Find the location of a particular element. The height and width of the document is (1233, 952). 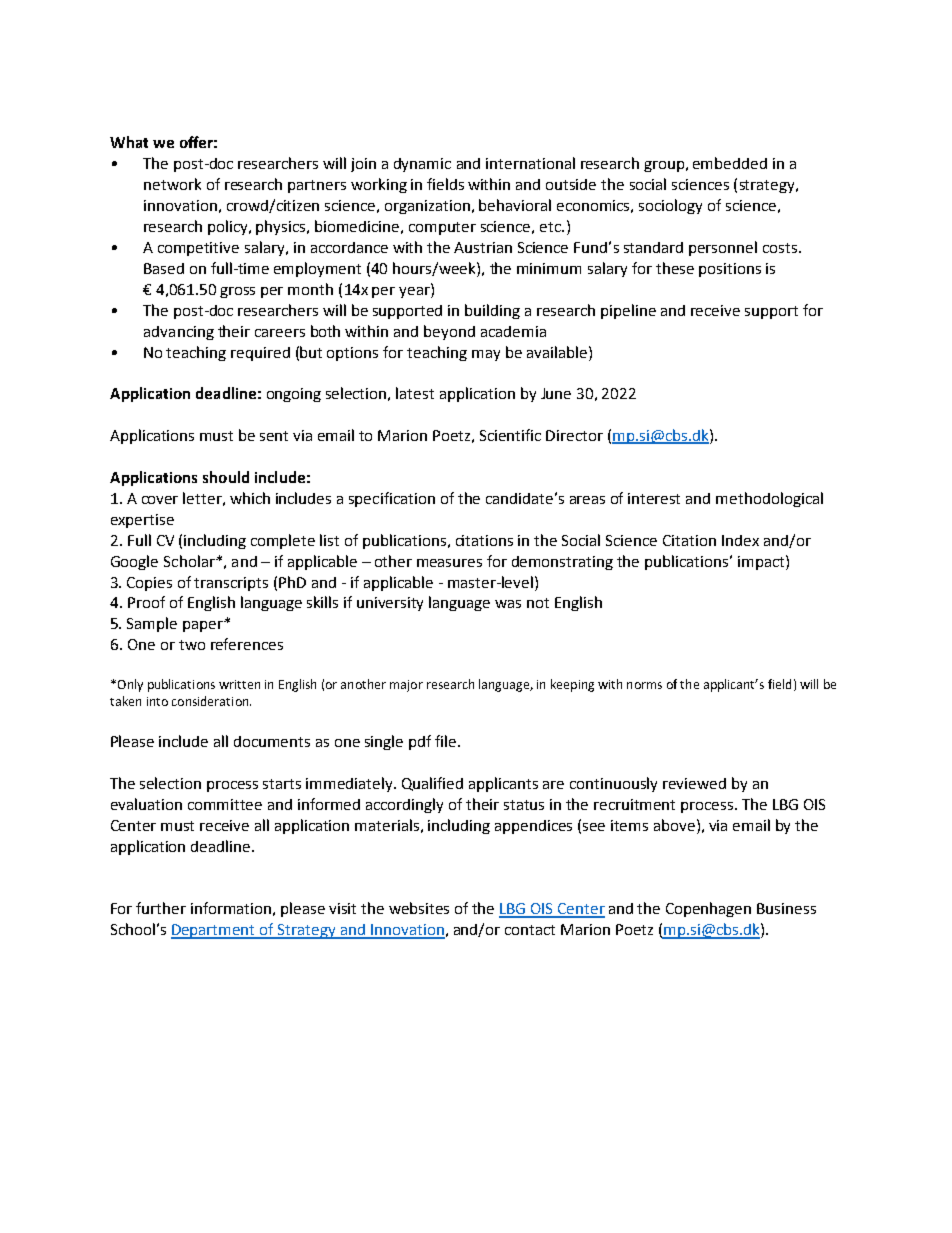

norms is located at coordinates (644, 685).
